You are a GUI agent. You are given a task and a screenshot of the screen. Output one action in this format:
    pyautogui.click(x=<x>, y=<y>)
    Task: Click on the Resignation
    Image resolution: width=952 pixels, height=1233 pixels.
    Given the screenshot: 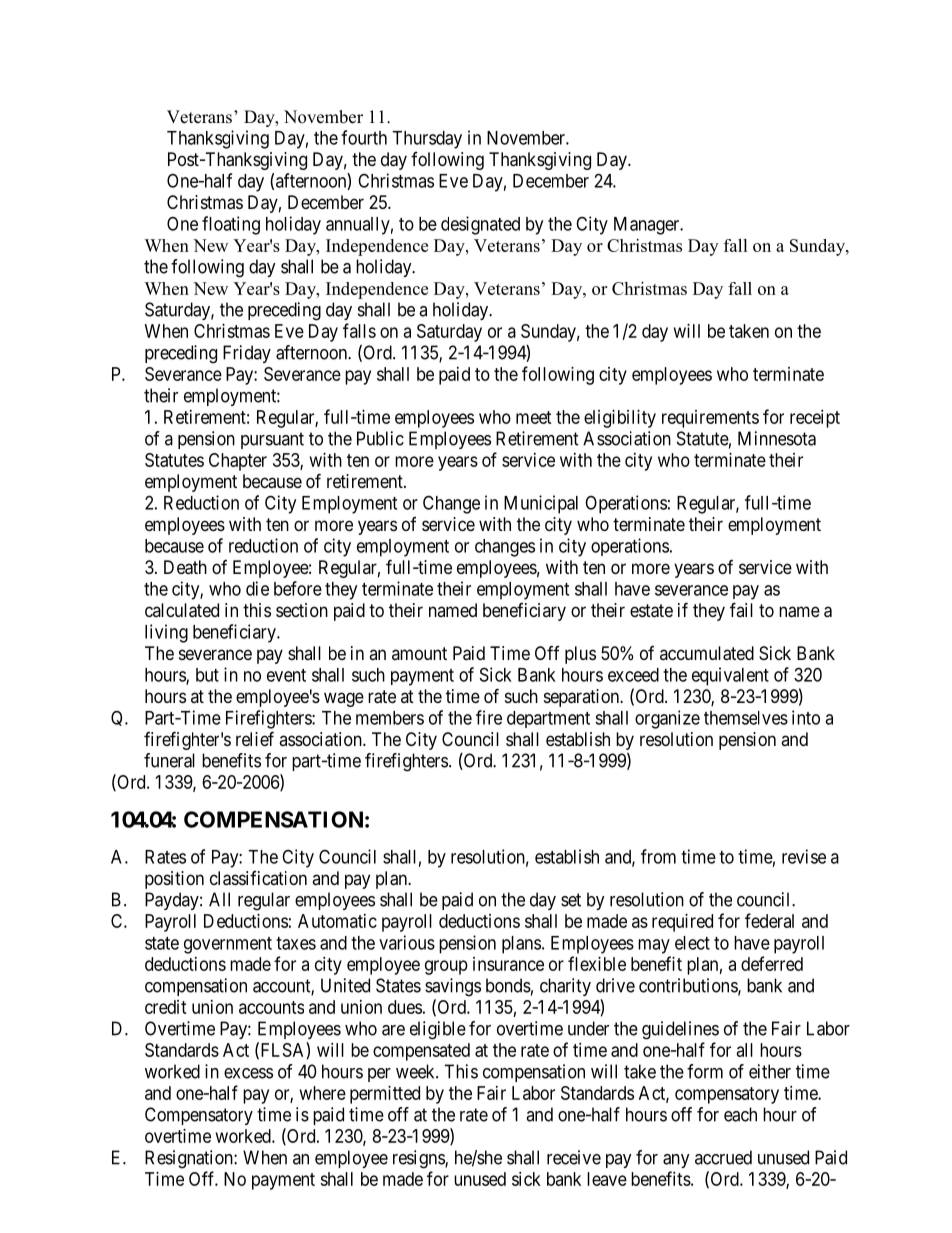 What is the action you would take?
    pyautogui.click(x=190, y=1159)
